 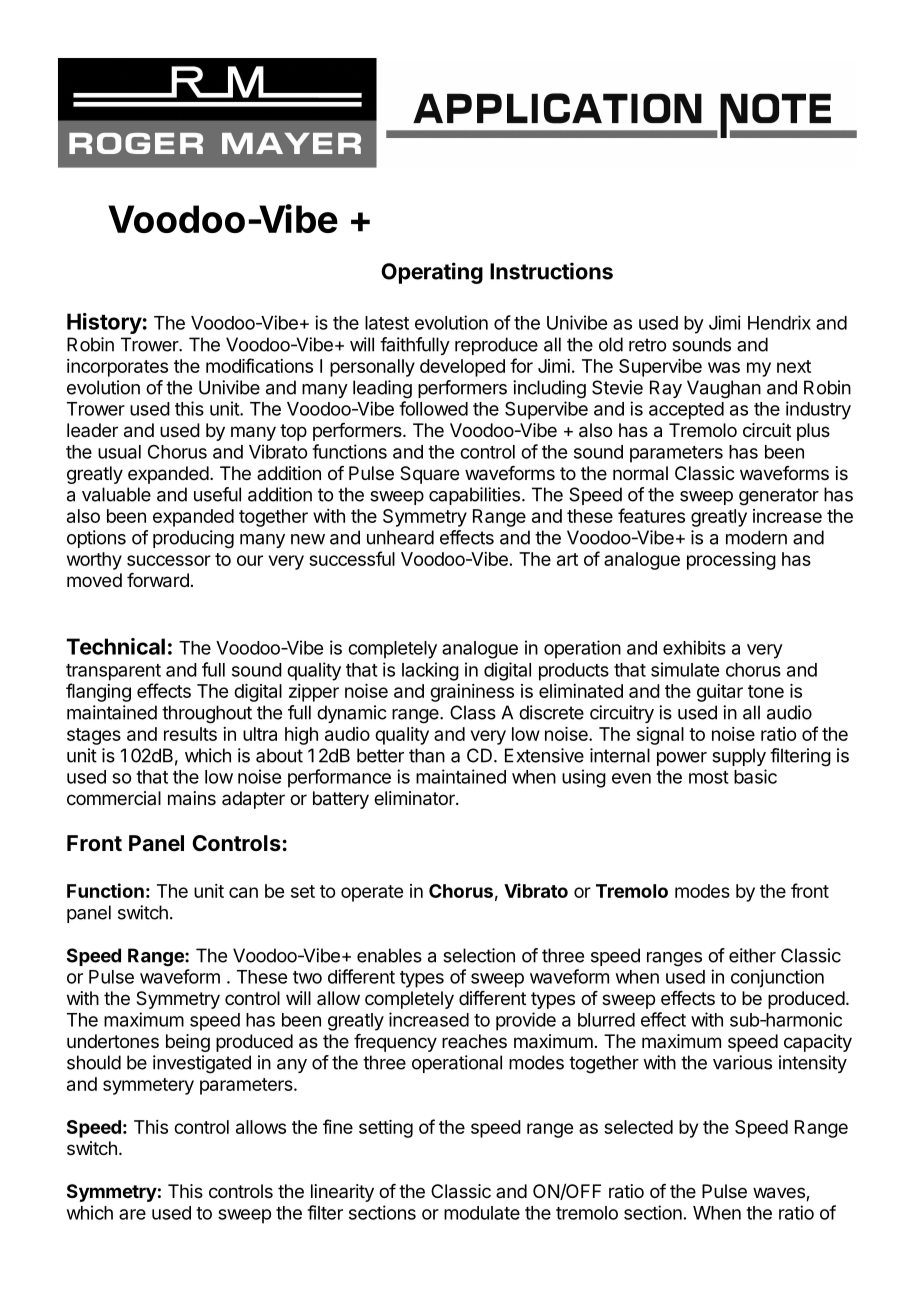 I want to click on Operating, so click(x=432, y=273).
